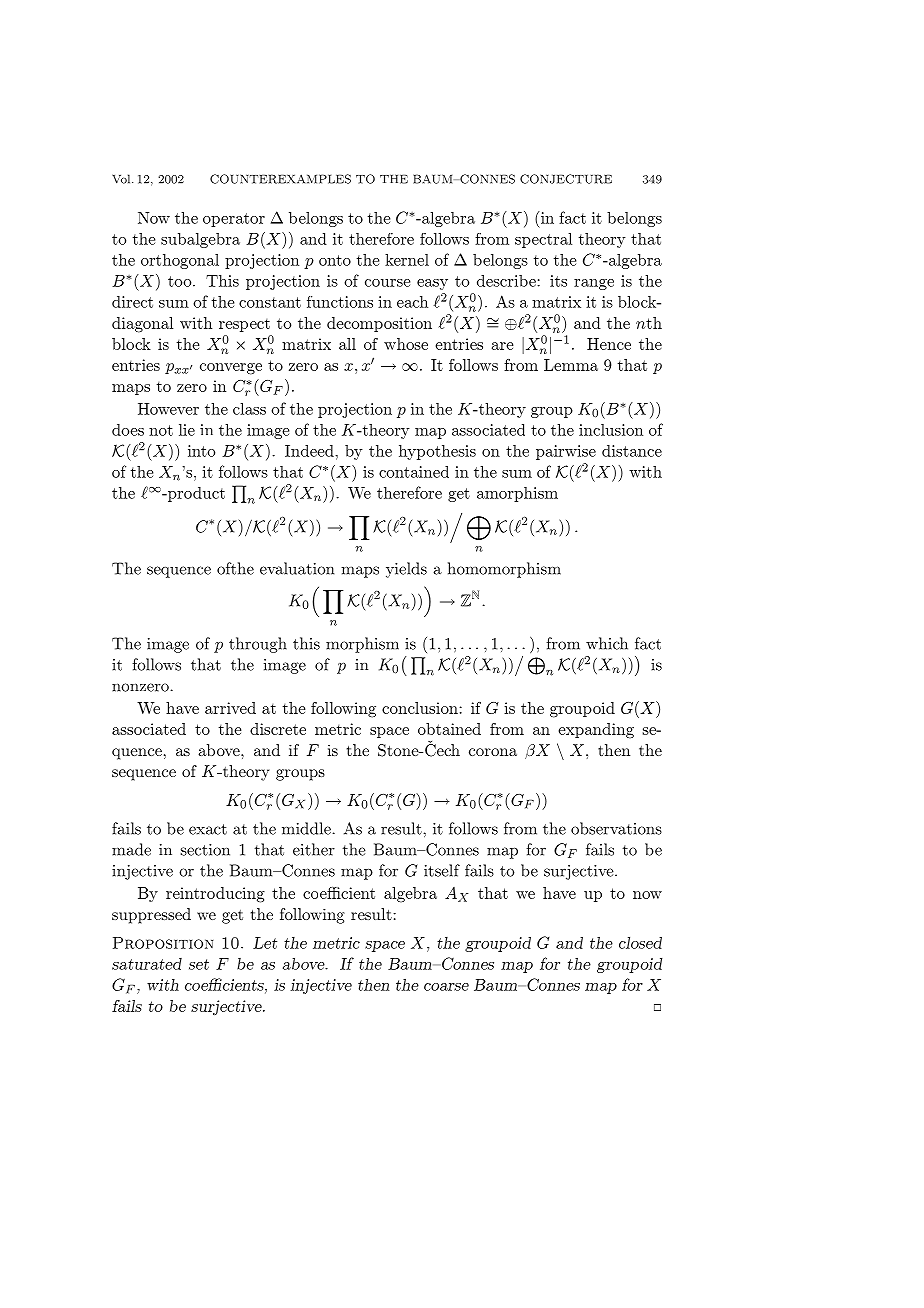 This screenshot has height=1308, width=924. I want to click on CONJECTURE, so click(566, 179).
